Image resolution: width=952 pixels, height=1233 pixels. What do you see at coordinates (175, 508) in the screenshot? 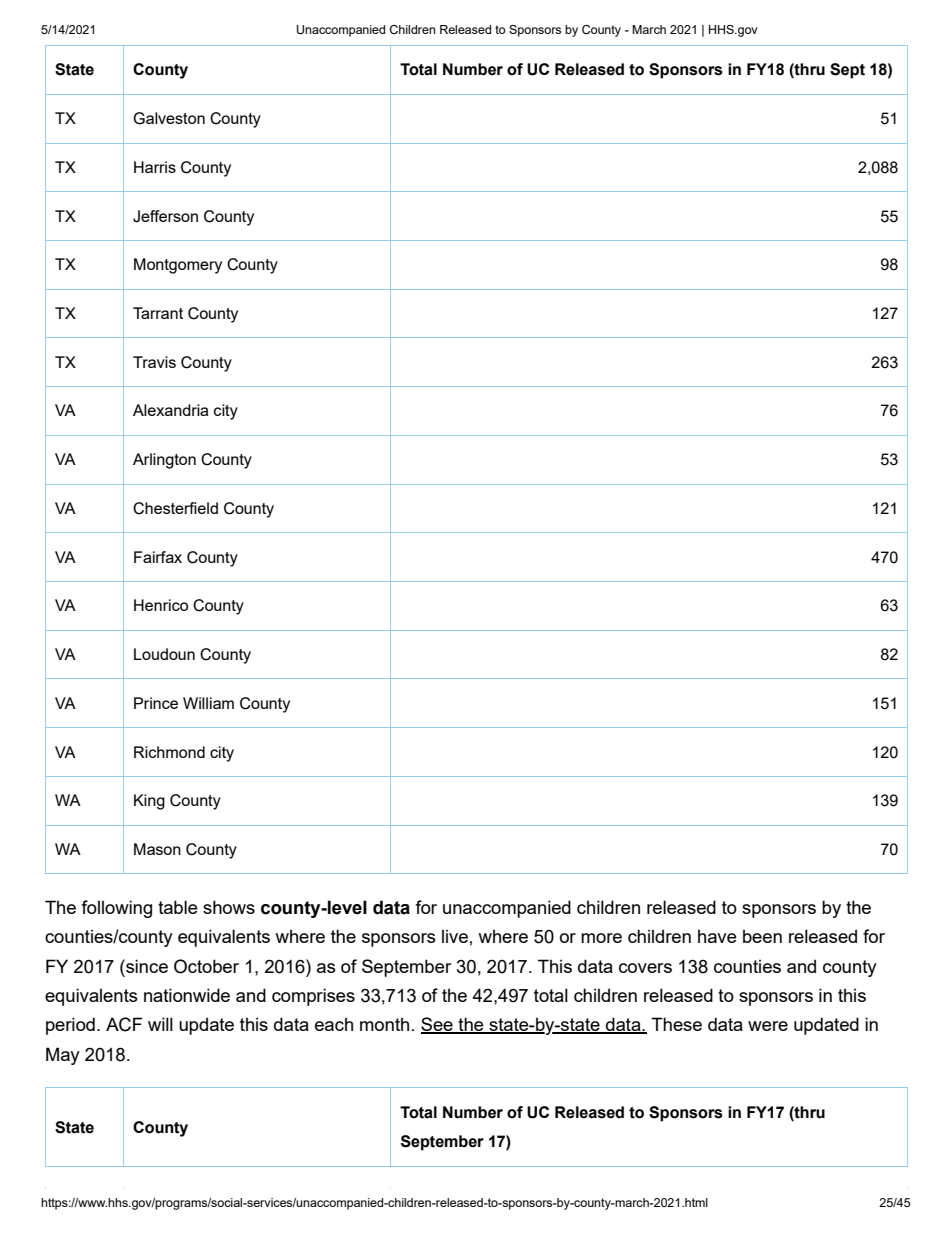
I see `Chesterfield` at bounding box center [175, 508].
